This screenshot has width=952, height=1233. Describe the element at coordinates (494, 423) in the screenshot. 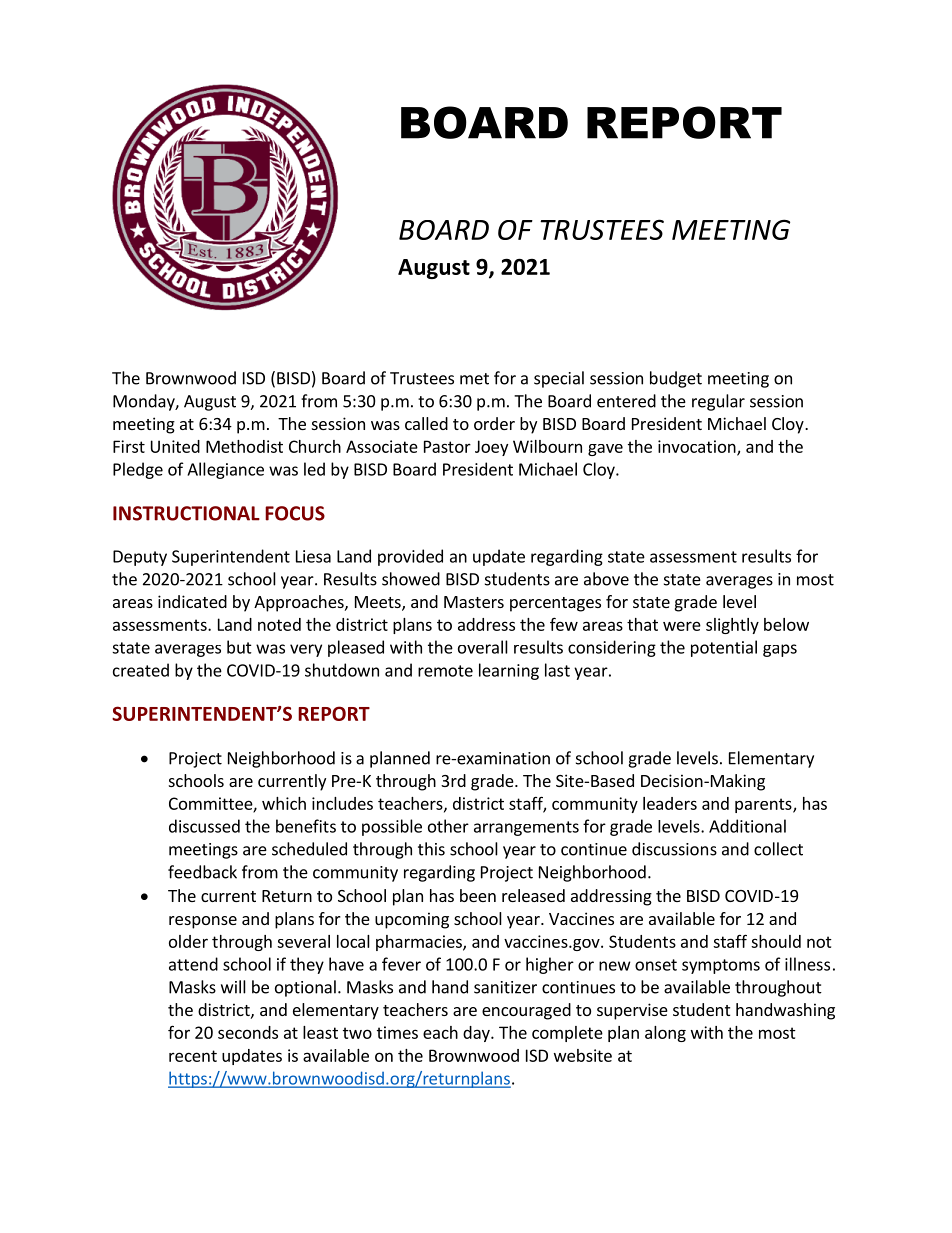

I see `order` at that location.
